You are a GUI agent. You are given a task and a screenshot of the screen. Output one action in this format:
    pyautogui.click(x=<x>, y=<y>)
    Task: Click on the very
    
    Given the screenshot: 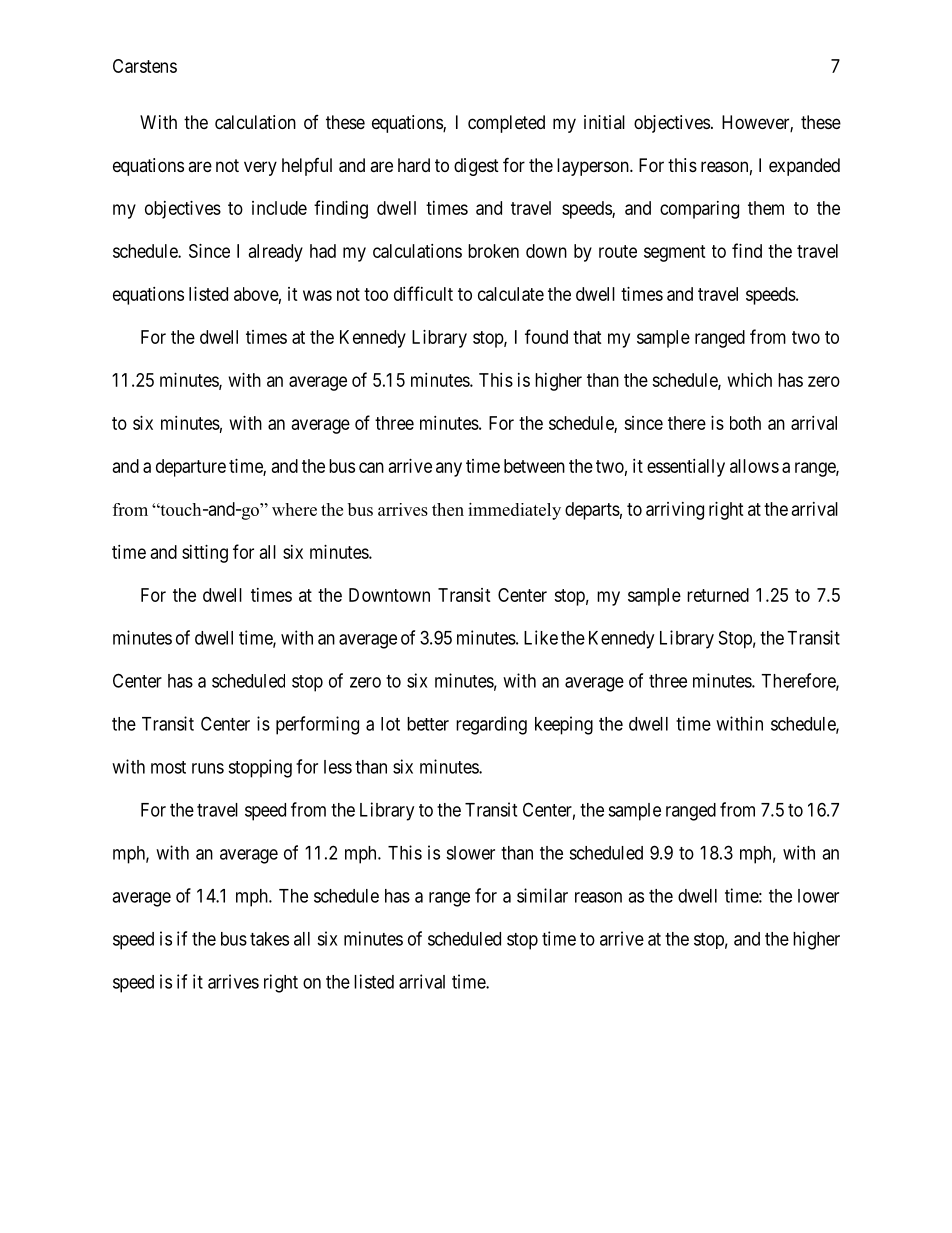 What is the action you would take?
    pyautogui.click(x=260, y=168)
